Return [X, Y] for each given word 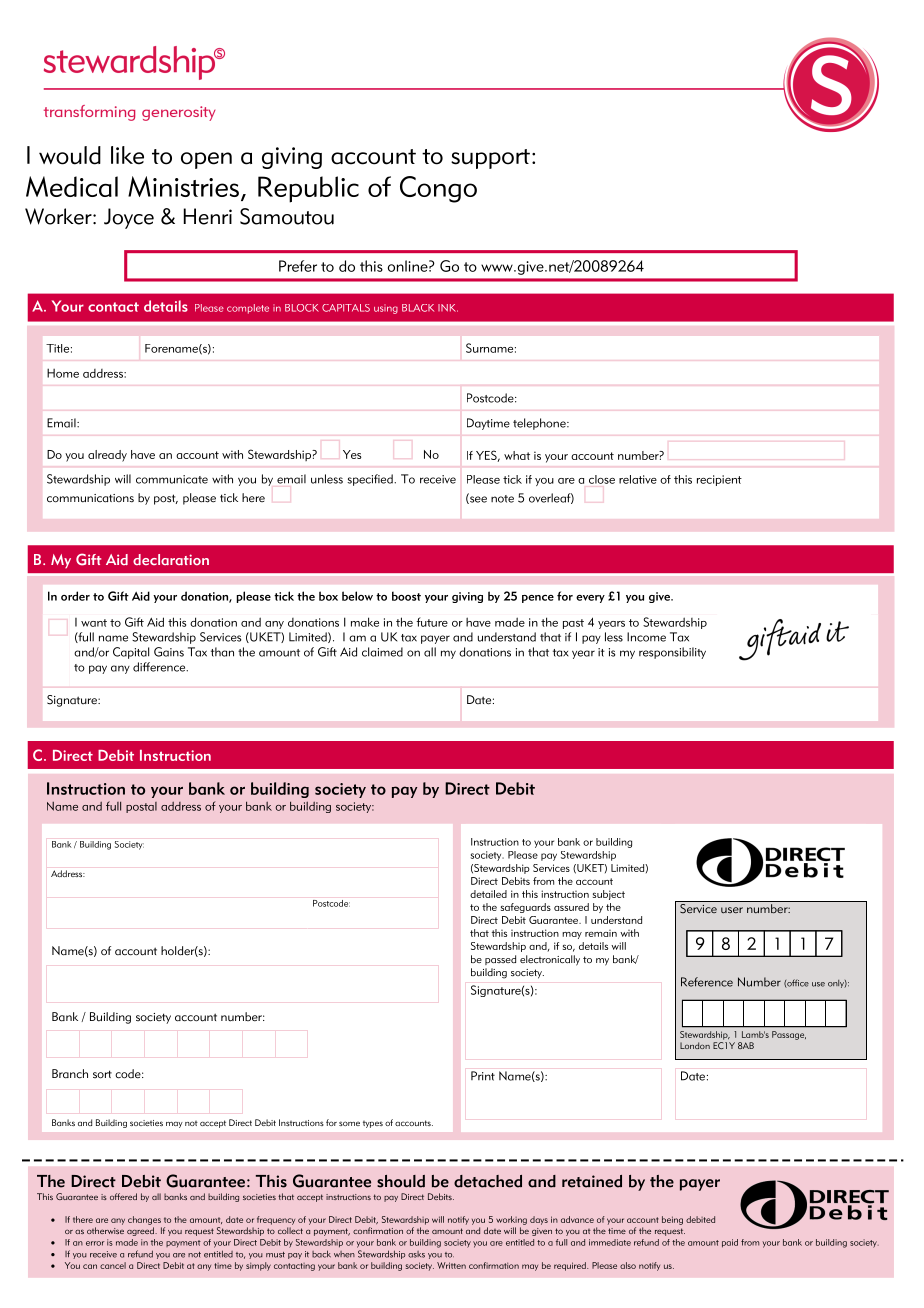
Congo [438, 189]
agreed [141, 1231]
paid [730, 1243]
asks [416, 1254]
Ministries [183, 186]
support [490, 159]
